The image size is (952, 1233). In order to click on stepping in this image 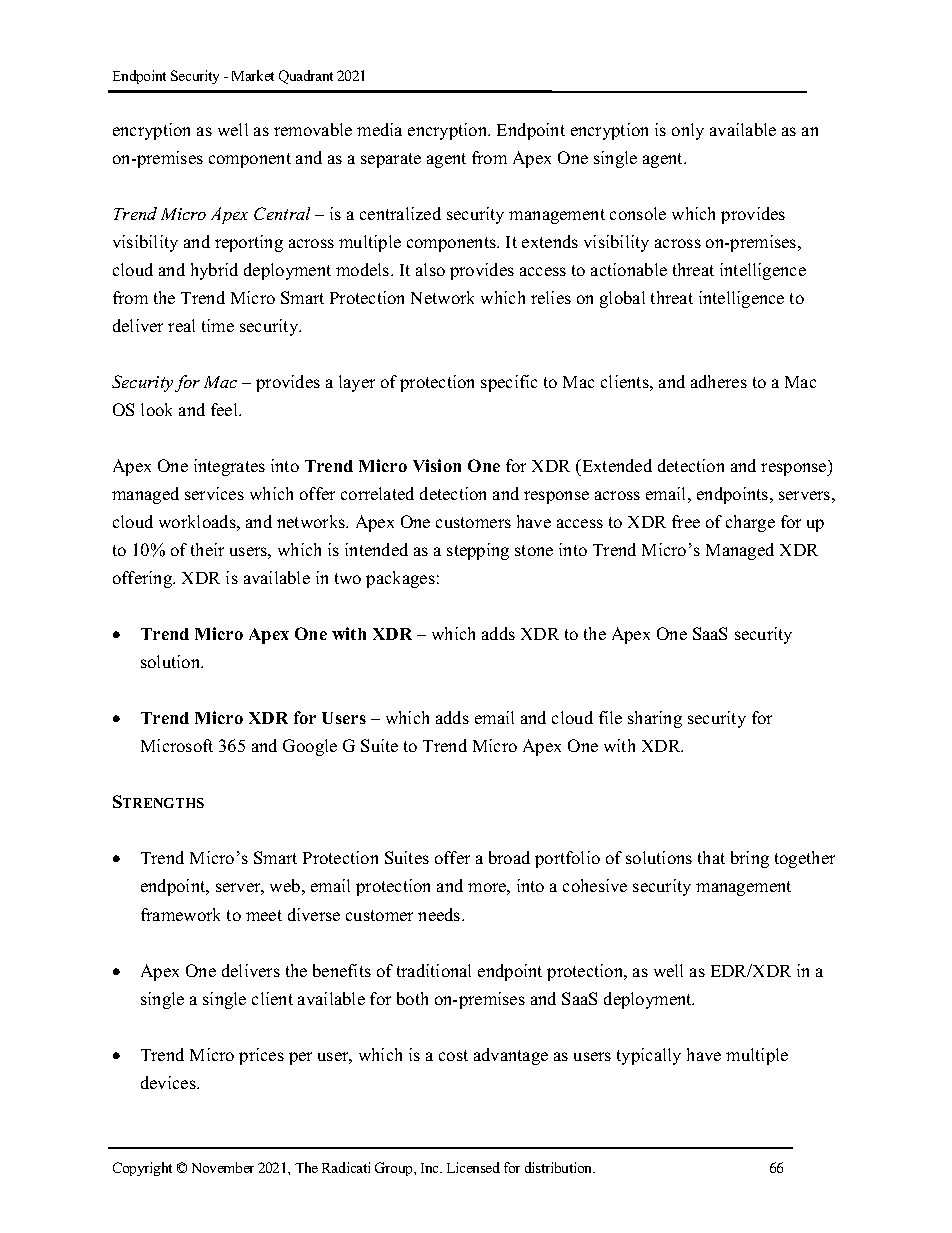, I will do `click(478, 551)`.
